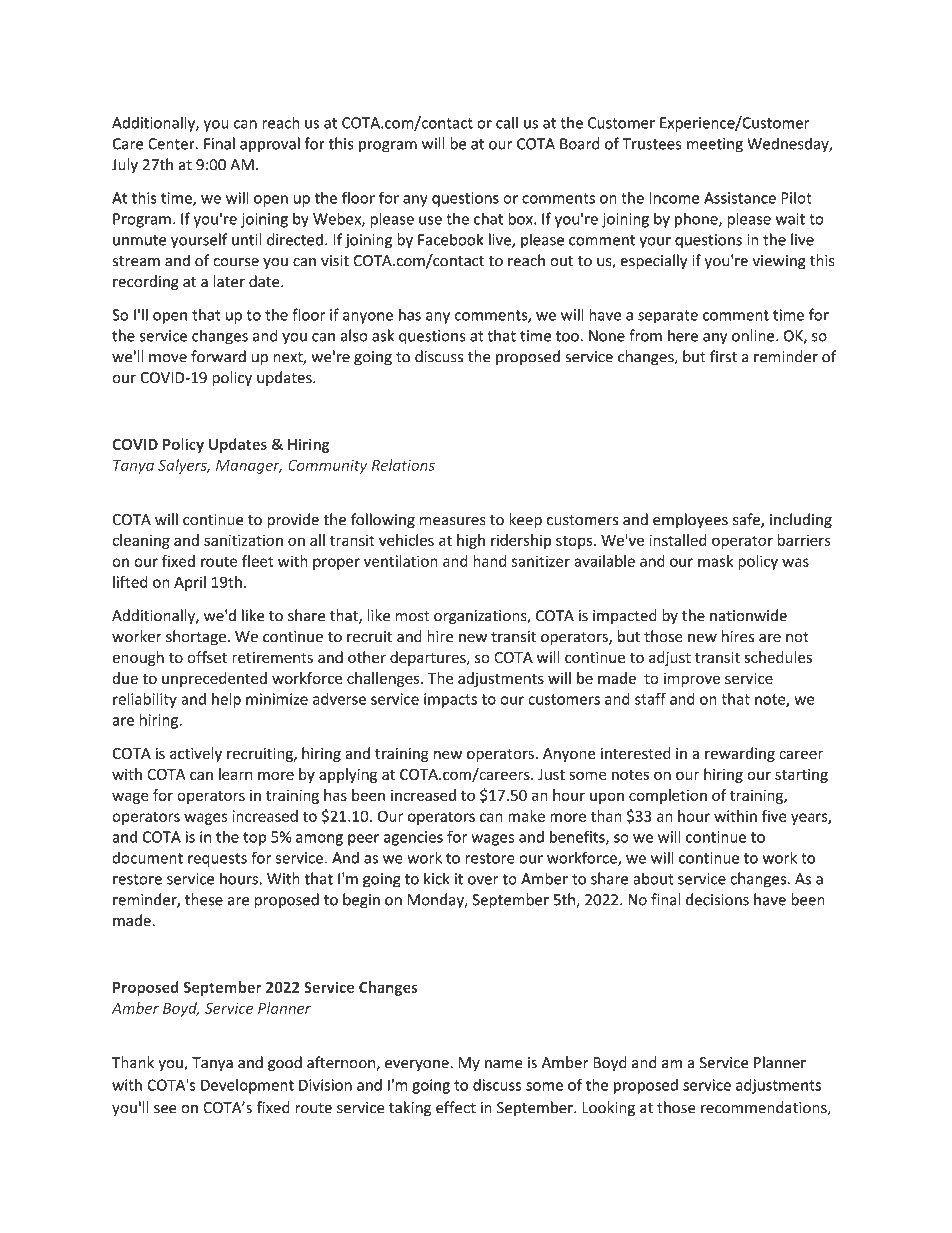  Describe the element at coordinates (217, 860) in the screenshot. I see `requests` at that location.
